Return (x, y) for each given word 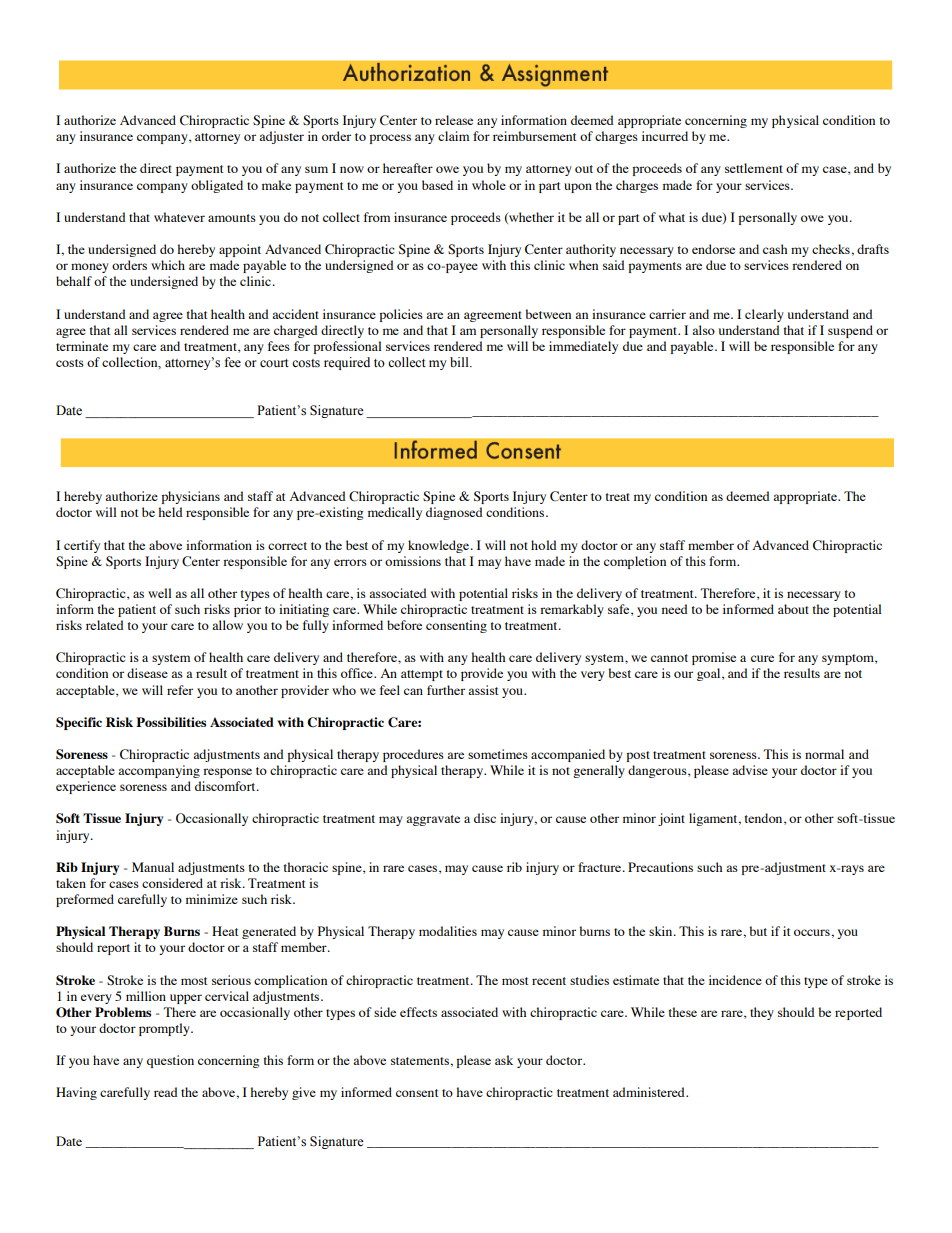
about (793, 609)
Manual (153, 867)
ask (504, 1060)
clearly (764, 315)
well (160, 593)
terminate (82, 346)
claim (453, 136)
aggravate (433, 820)
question (170, 1061)
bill (460, 362)
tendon (764, 819)
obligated (217, 186)
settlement (754, 168)
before (404, 625)
